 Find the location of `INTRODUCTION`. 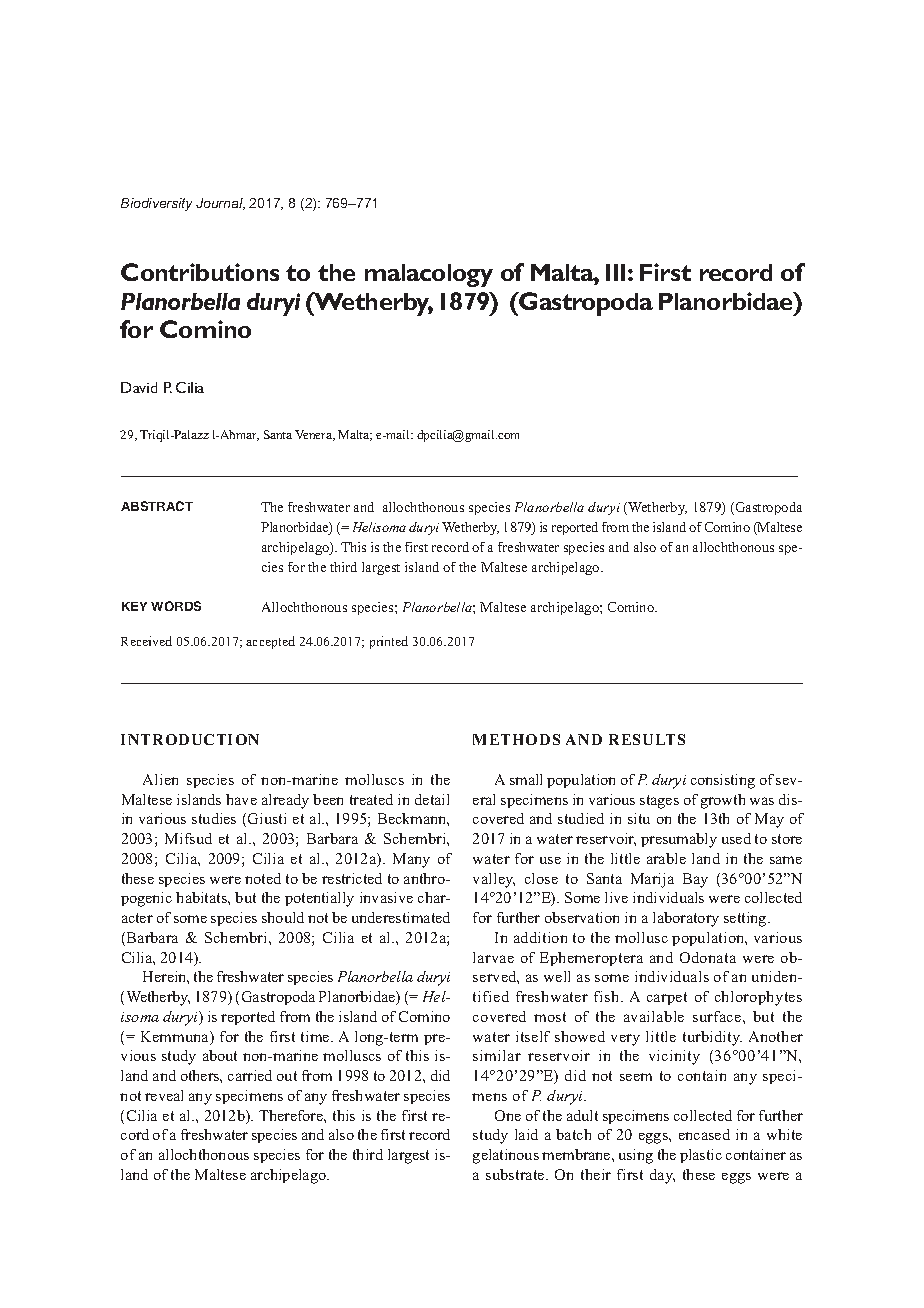

INTRODUCTION is located at coordinates (190, 739).
